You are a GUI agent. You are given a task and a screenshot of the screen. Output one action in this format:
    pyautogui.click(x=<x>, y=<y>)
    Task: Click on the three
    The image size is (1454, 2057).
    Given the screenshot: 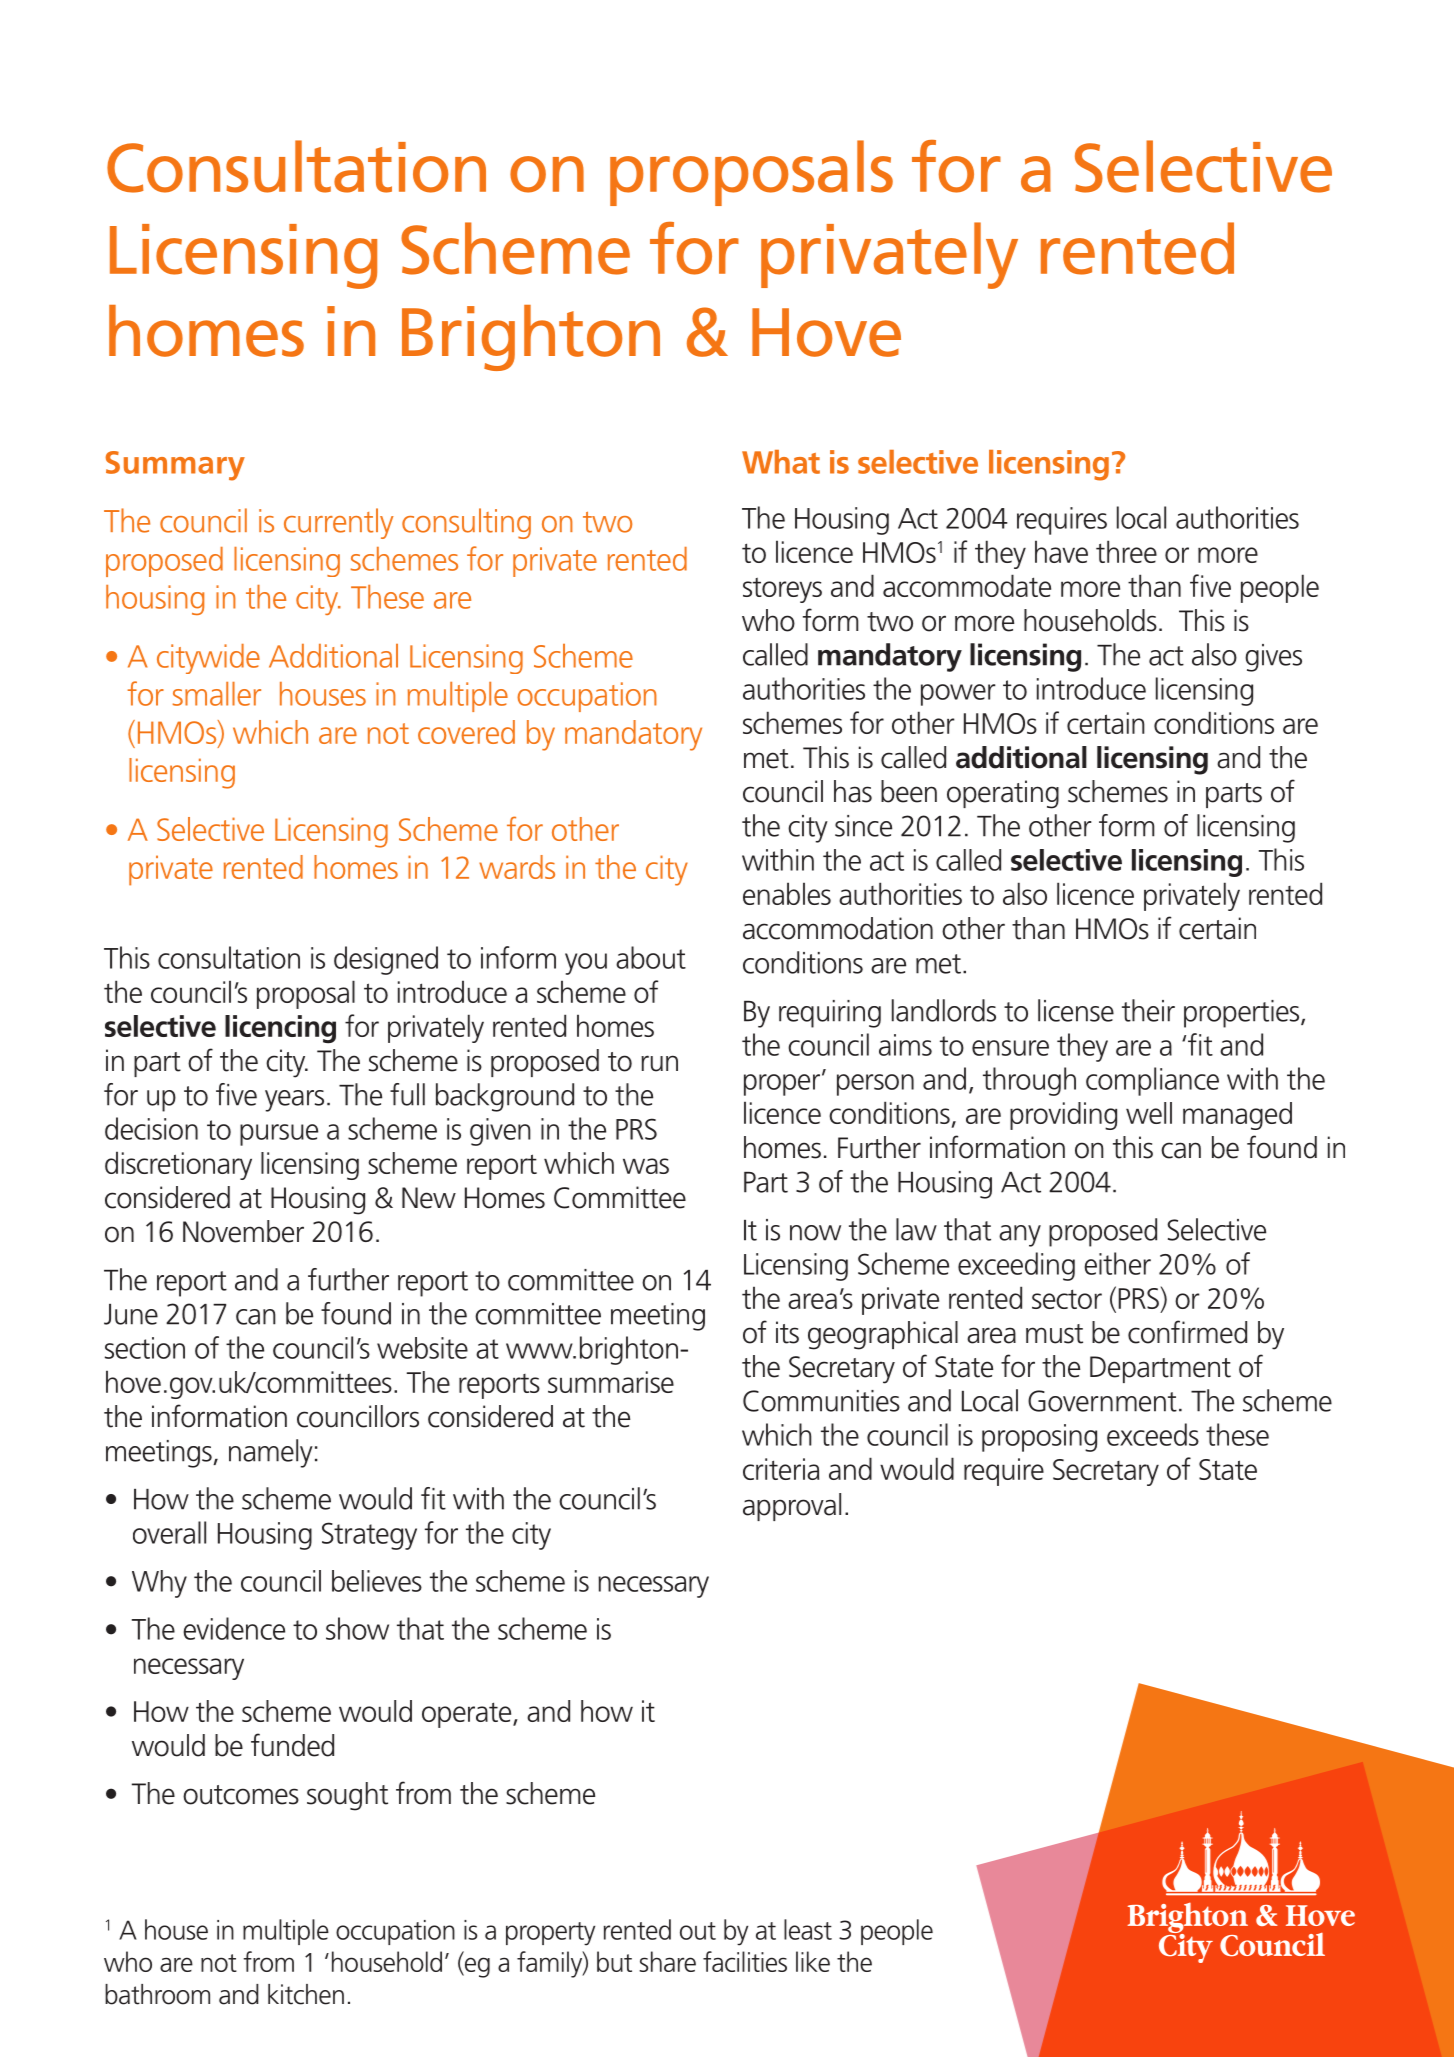 What is the action you would take?
    pyautogui.click(x=1126, y=551)
